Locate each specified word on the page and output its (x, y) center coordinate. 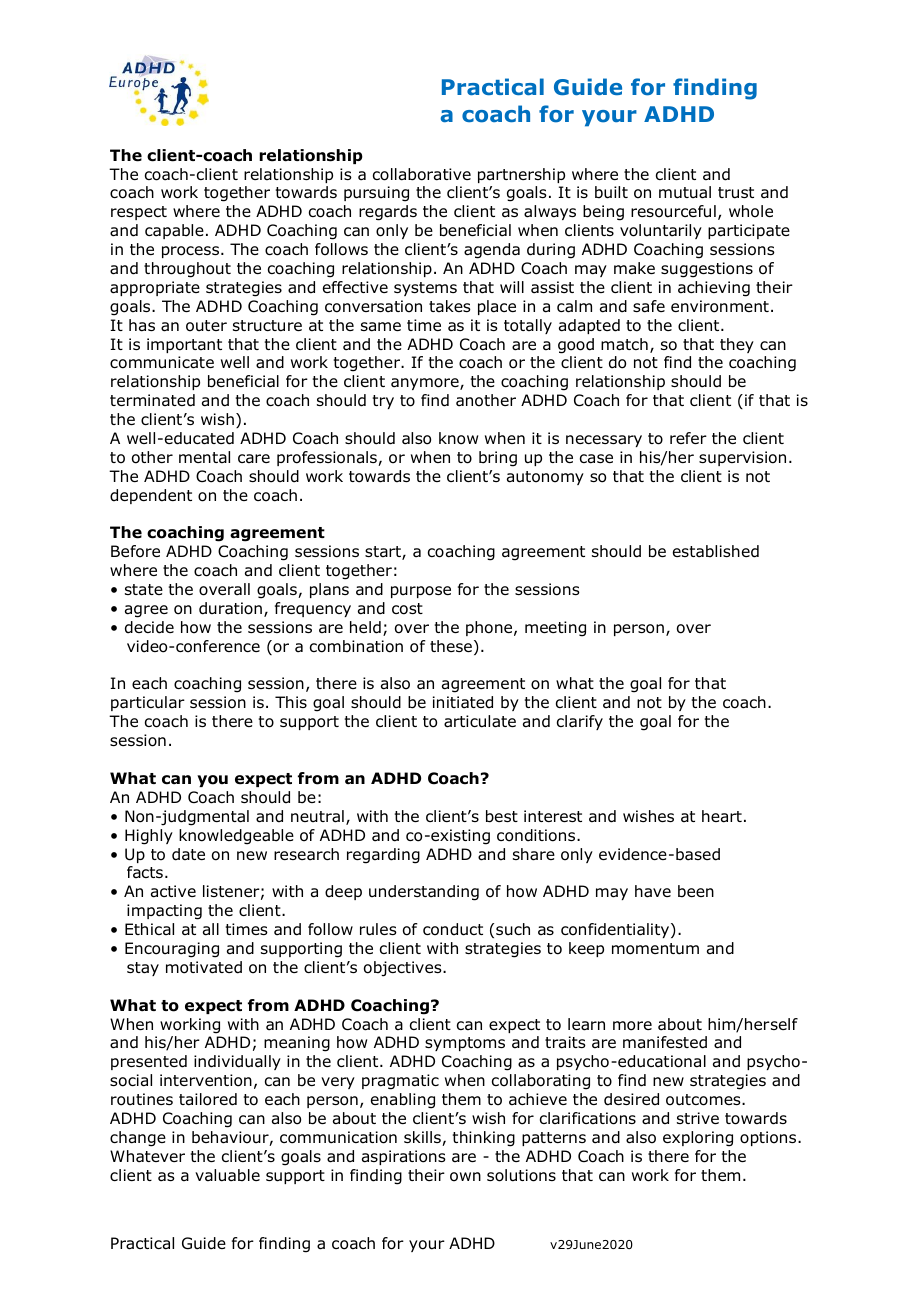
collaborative (422, 174)
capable (174, 231)
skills (423, 1138)
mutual (685, 192)
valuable (227, 1175)
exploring (698, 1139)
